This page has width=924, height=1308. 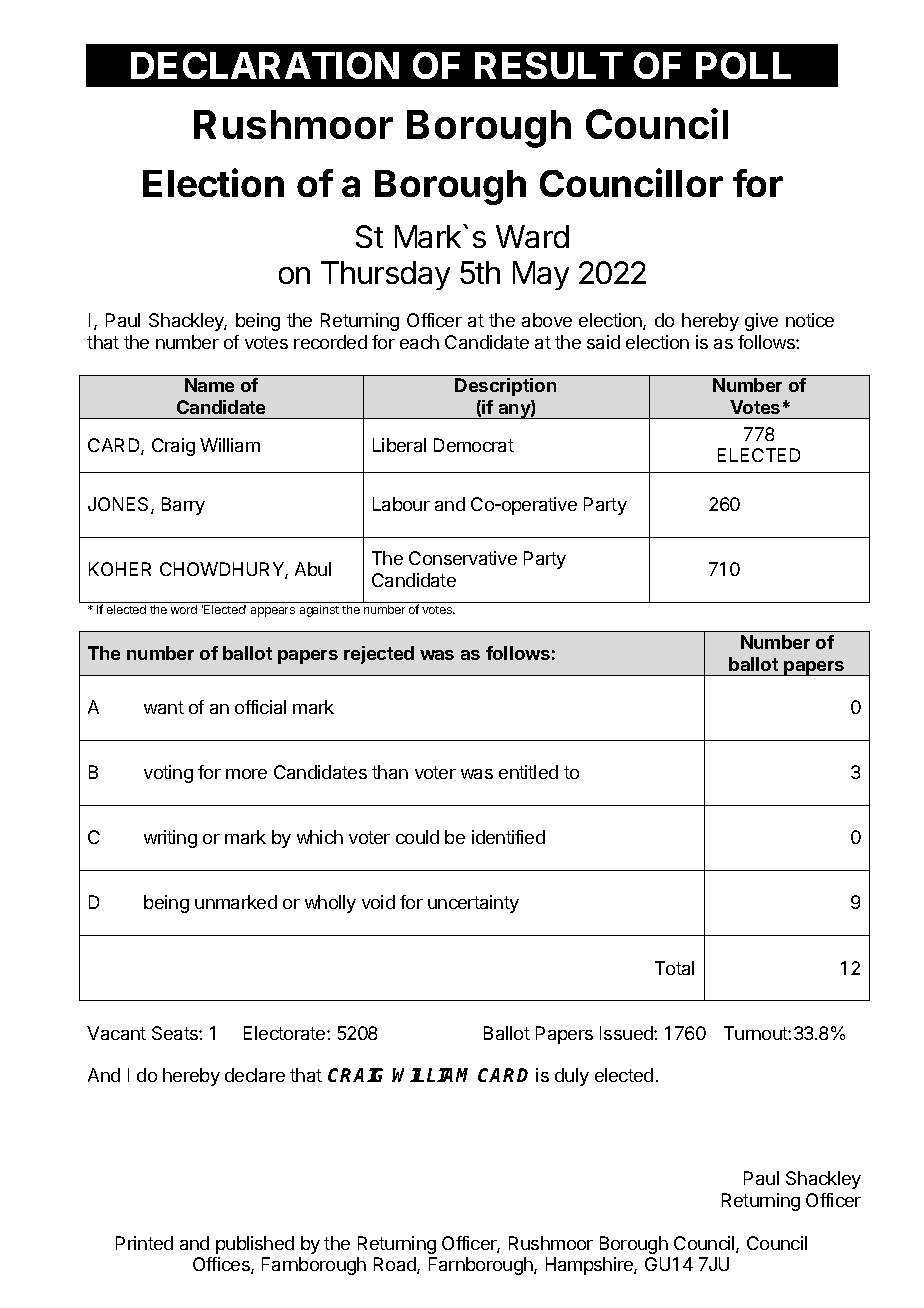 I want to click on rejected, so click(x=379, y=655).
